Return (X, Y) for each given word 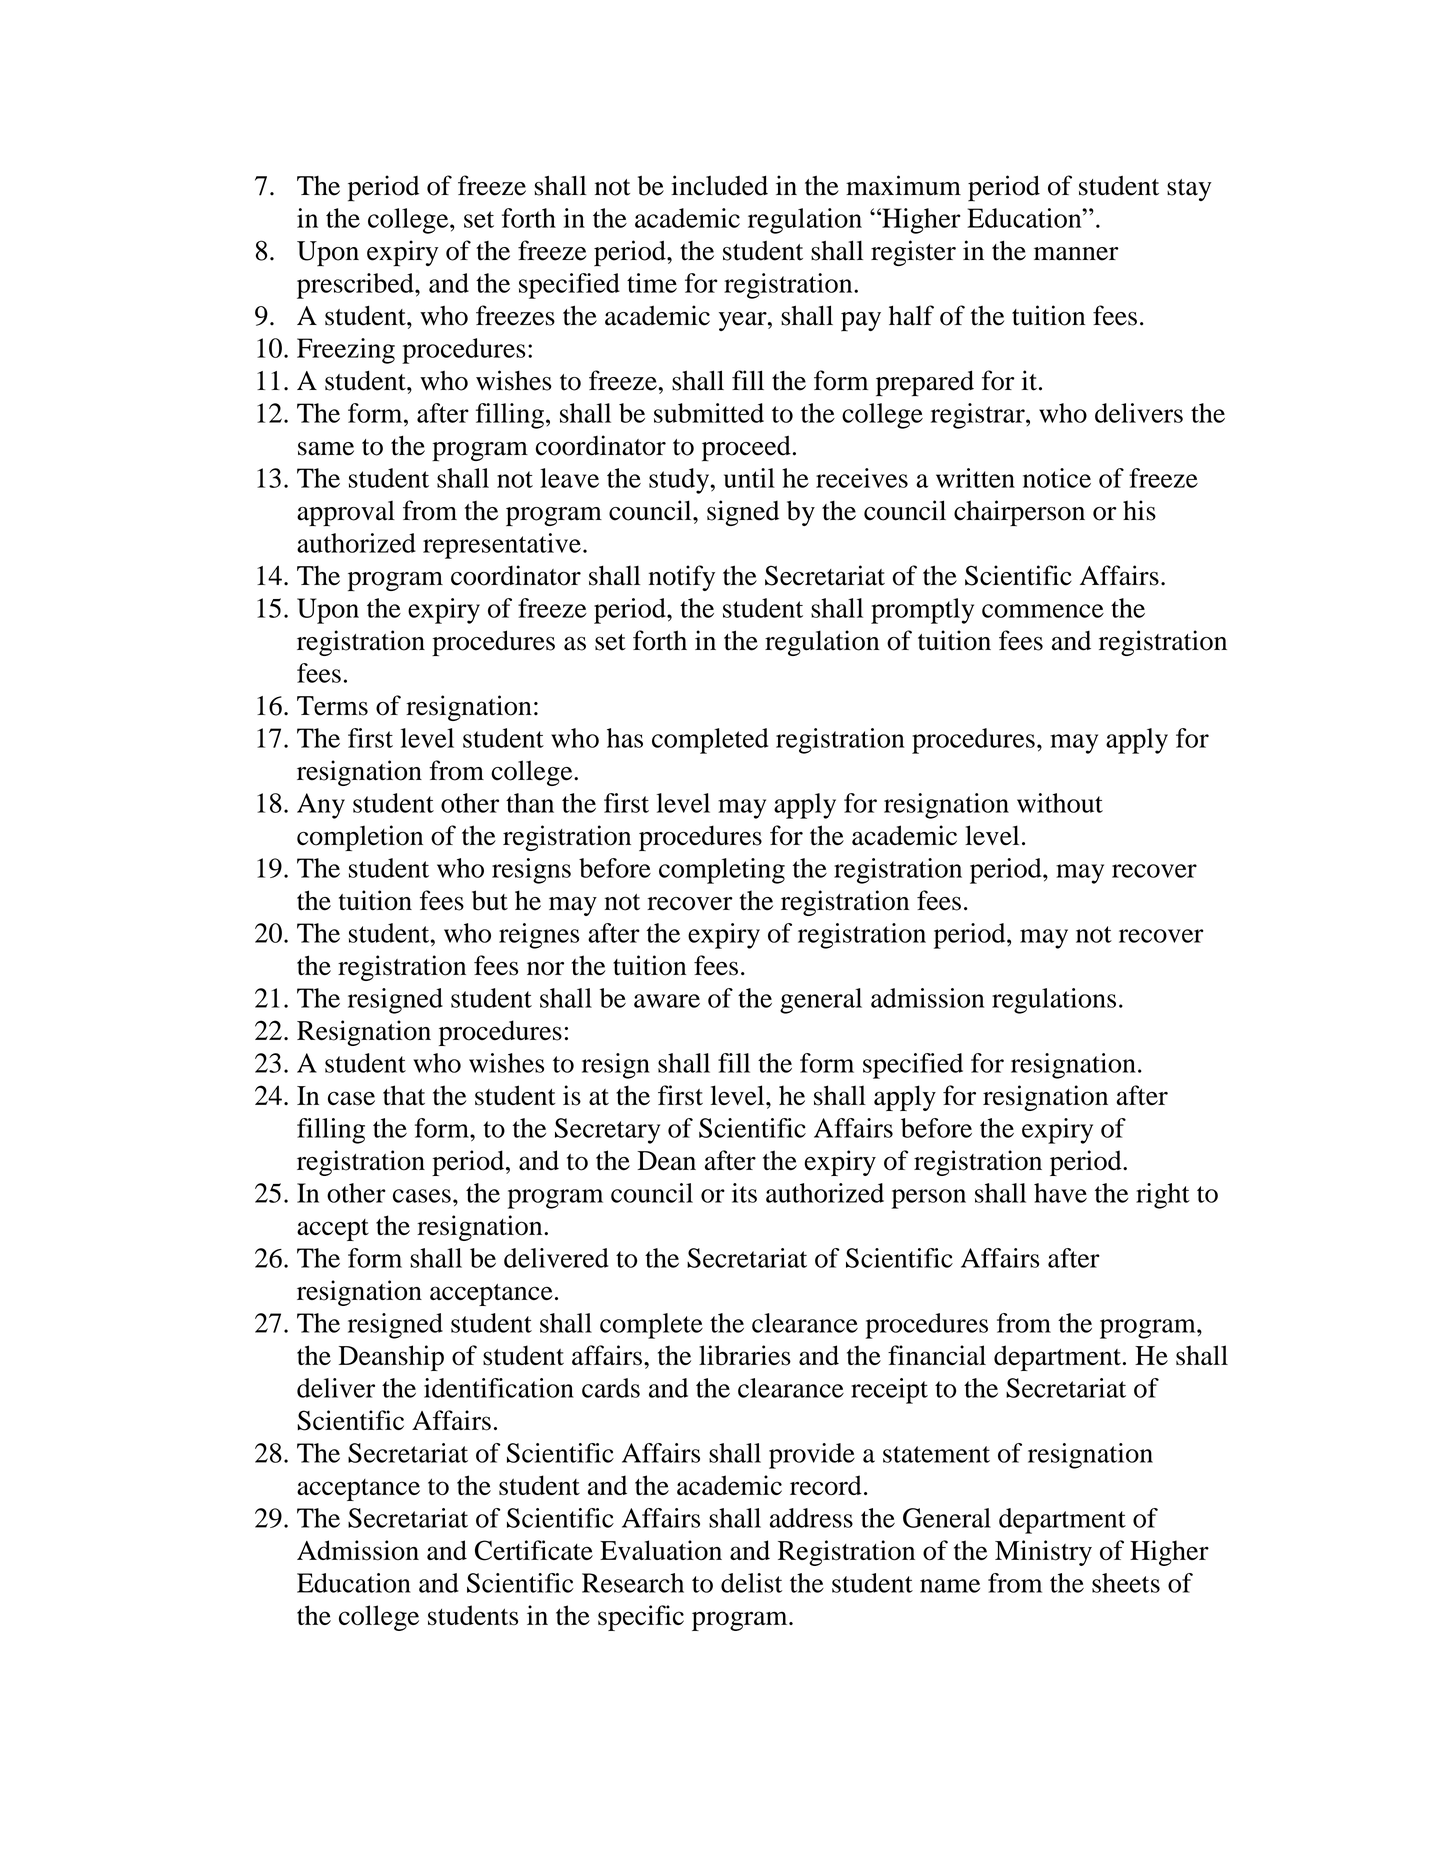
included (719, 185)
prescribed (356, 286)
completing (722, 871)
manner (1076, 254)
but (490, 900)
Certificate (534, 1550)
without (1060, 803)
